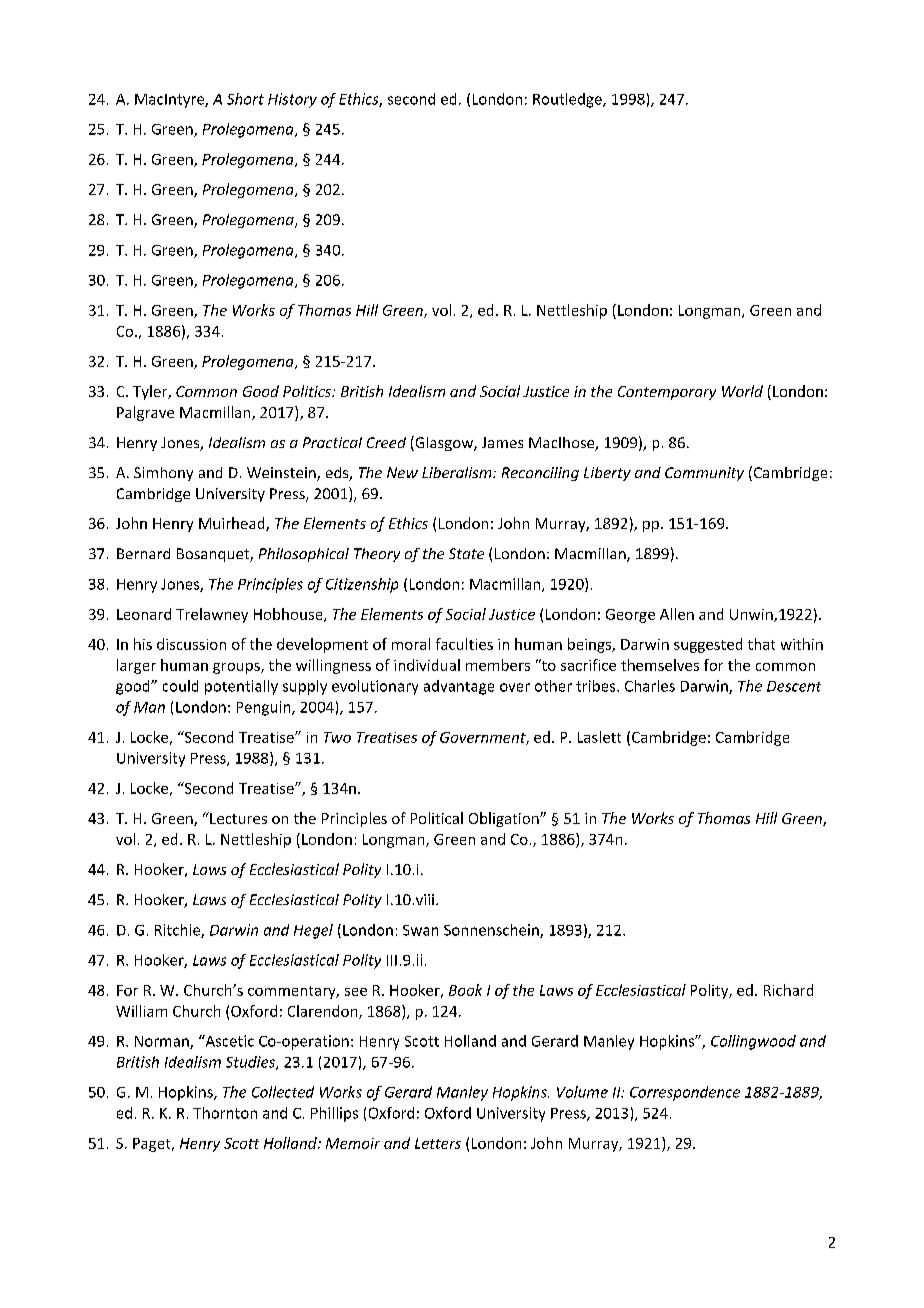 The image size is (924, 1308). What do you see at coordinates (742, 391) in the image?
I see `World` at bounding box center [742, 391].
